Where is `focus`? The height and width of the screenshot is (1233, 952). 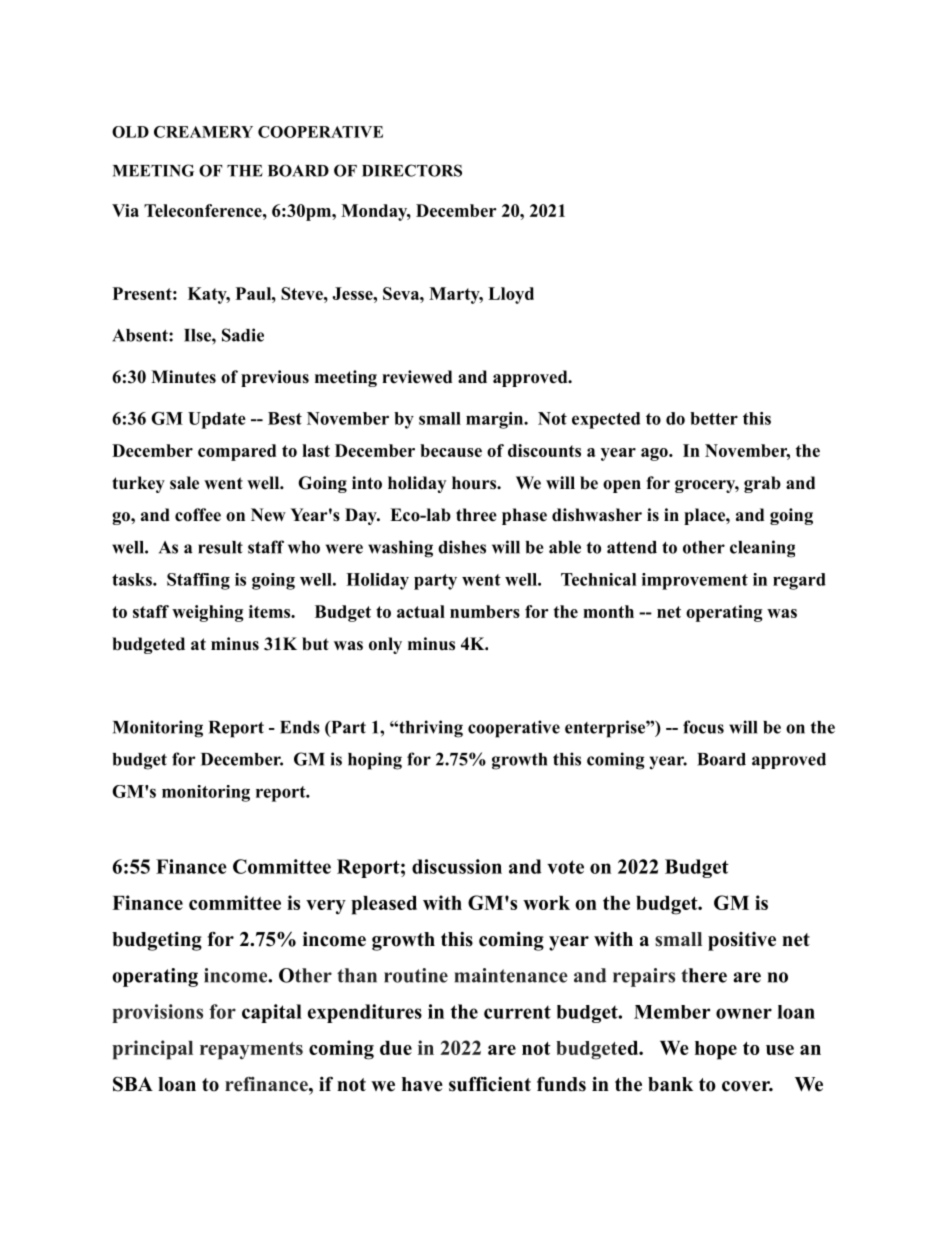
focus is located at coordinates (703, 727).
